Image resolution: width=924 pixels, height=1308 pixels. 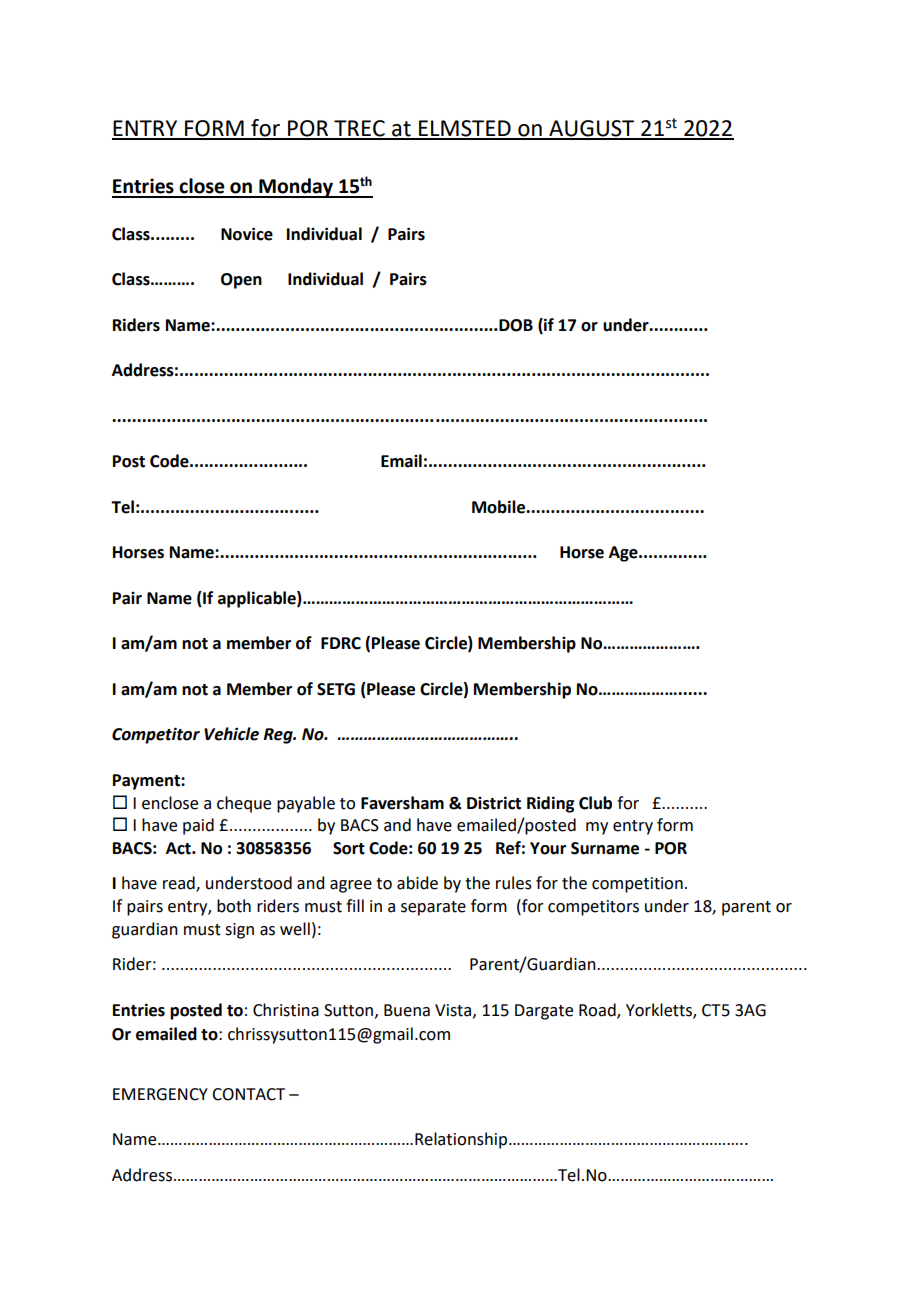 I want to click on Riding, so click(x=550, y=804).
